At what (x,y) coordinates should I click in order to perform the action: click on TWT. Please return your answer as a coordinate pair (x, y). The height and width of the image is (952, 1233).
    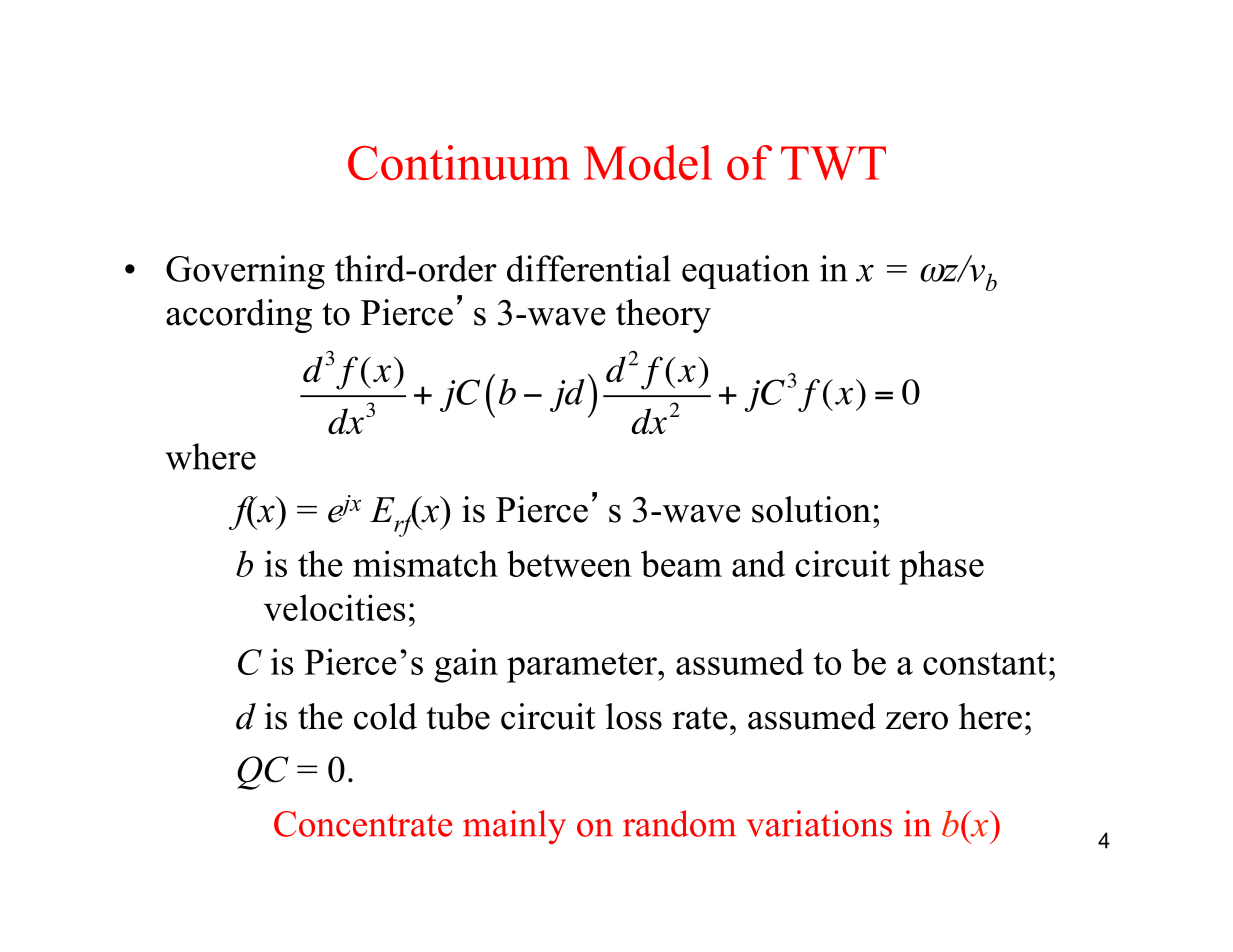
    Looking at the image, I should click on (833, 163).
